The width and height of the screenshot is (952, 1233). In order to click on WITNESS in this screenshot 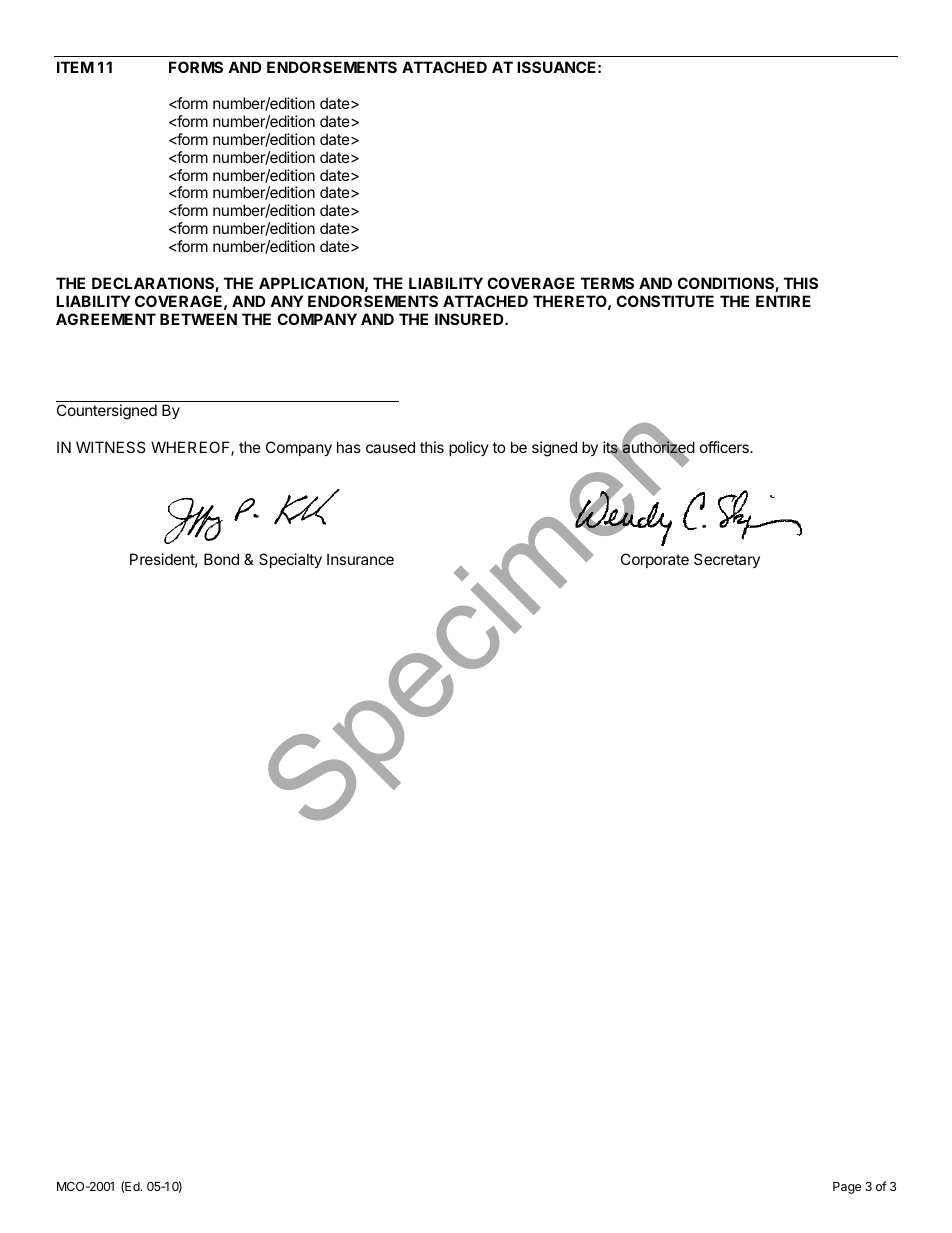, I will do `click(111, 447)`.
